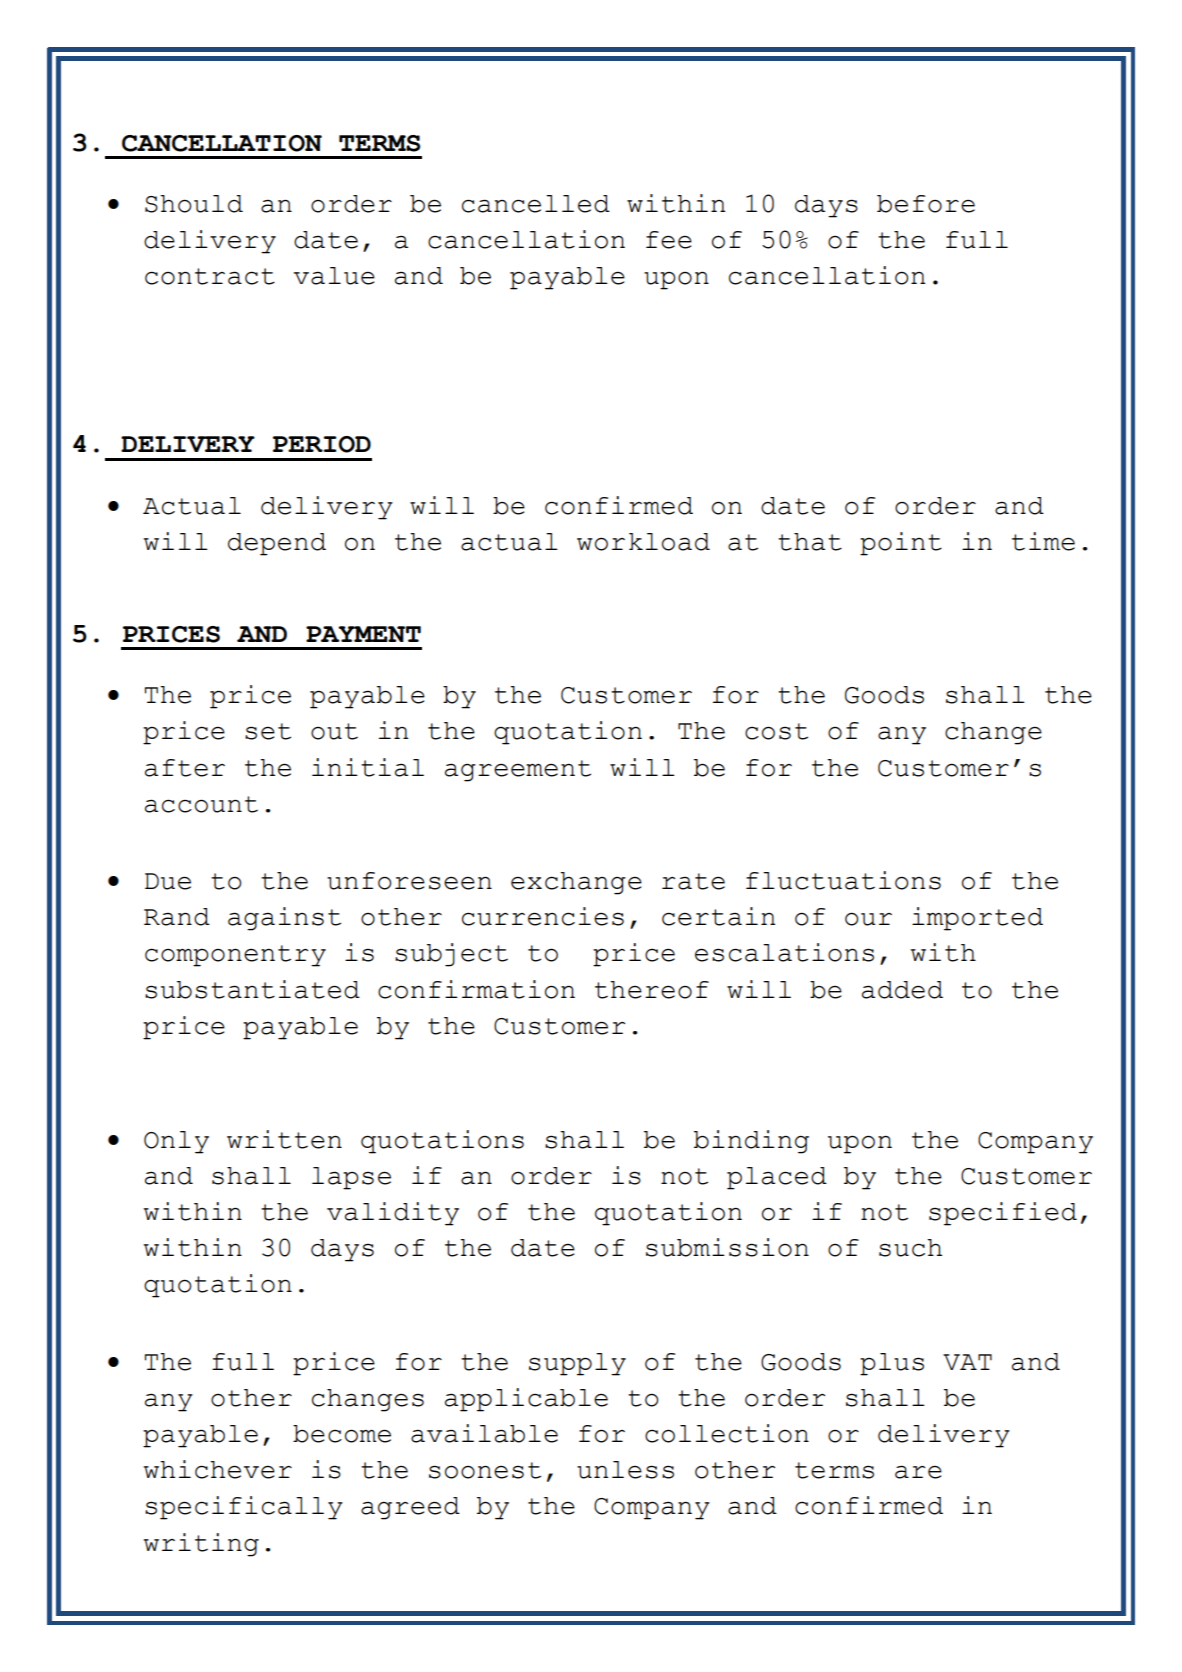  What do you see at coordinates (643, 542) in the page?
I see `workload` at bounding box center [643, 542].
